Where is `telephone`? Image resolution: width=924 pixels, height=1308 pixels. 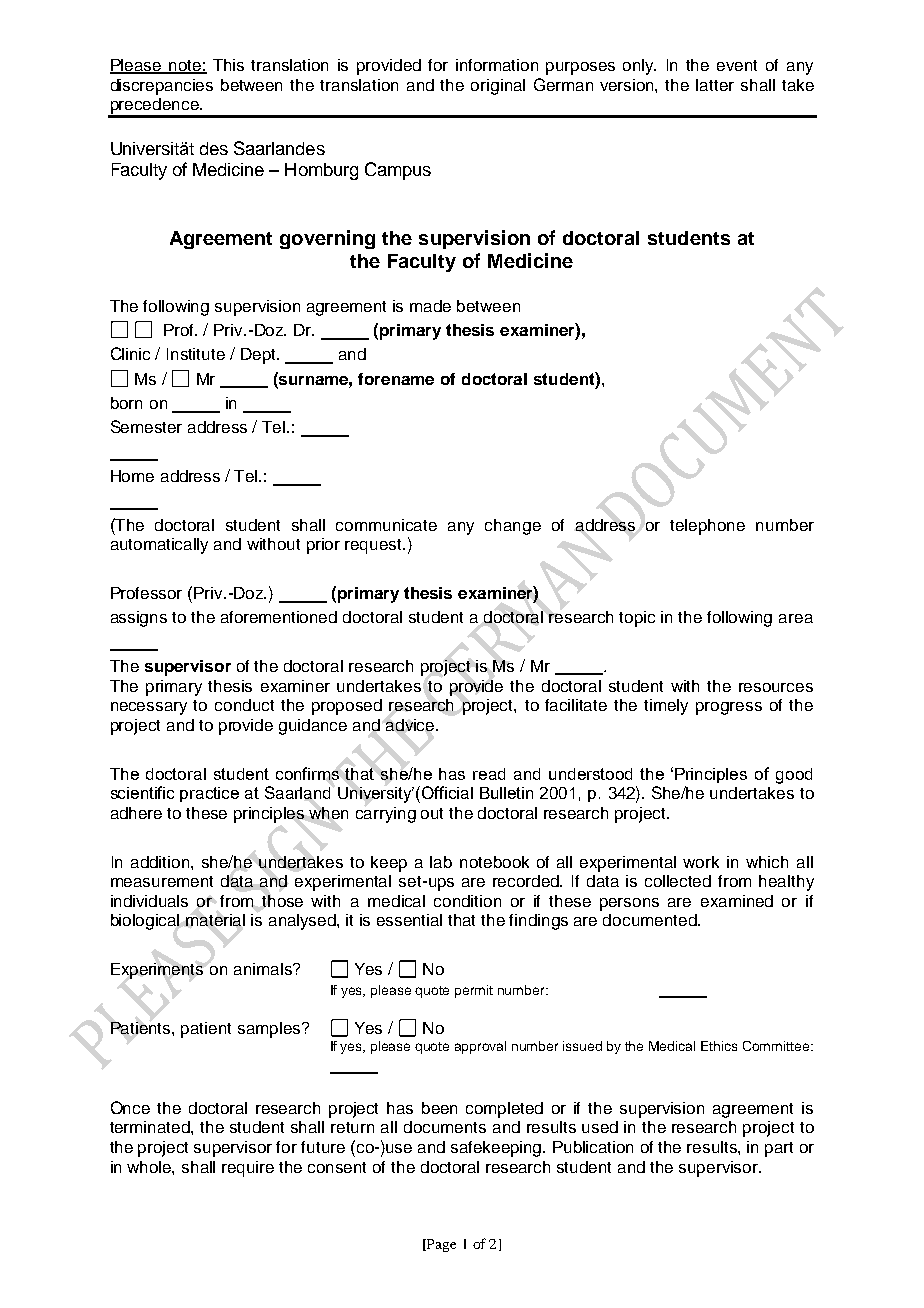 telephone is located at coordinates (707, 527).
